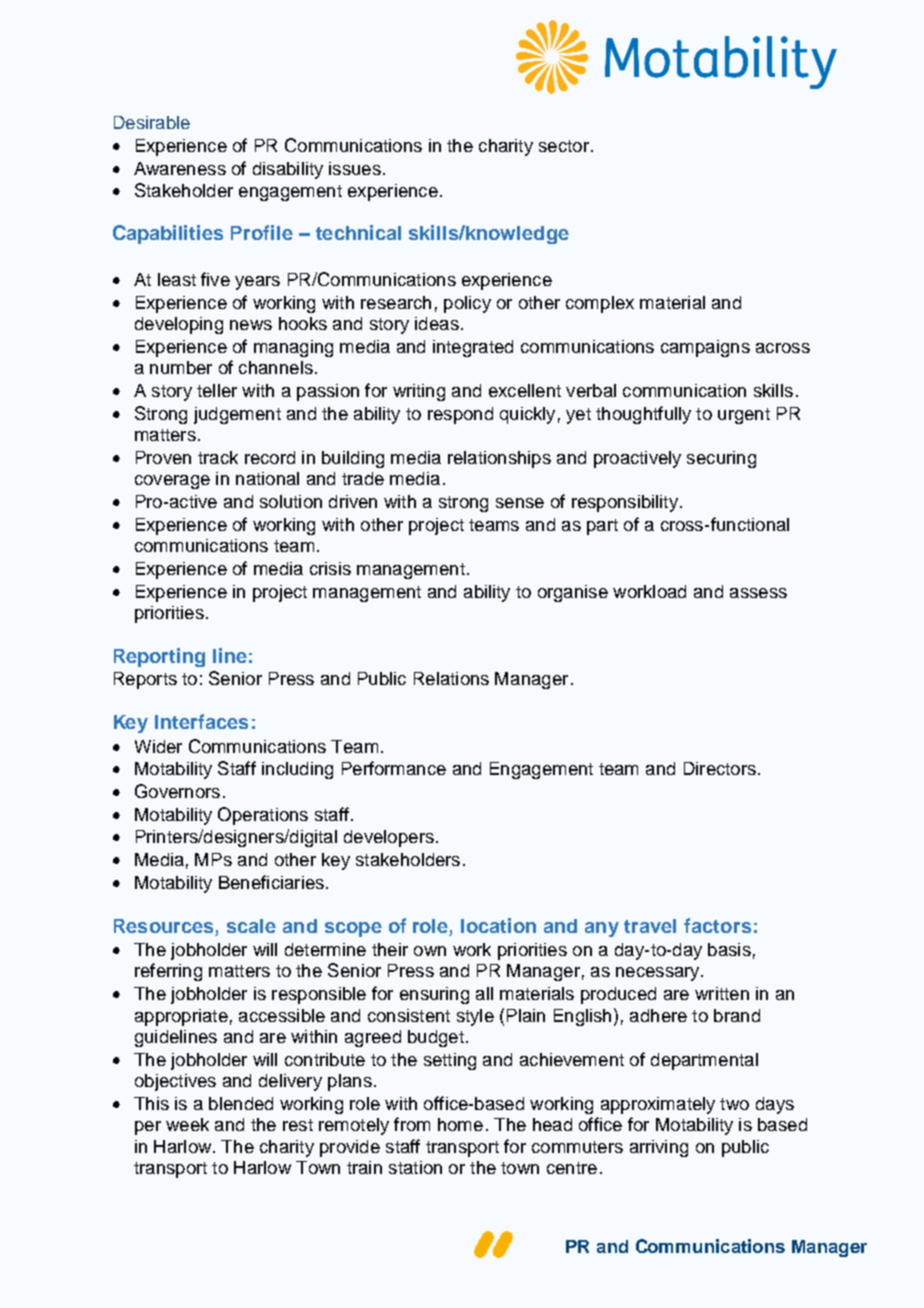 This image has height=1308, width=924. Describe the element at coordinates (263, 816) in the image. I see `Operations` at that location.
